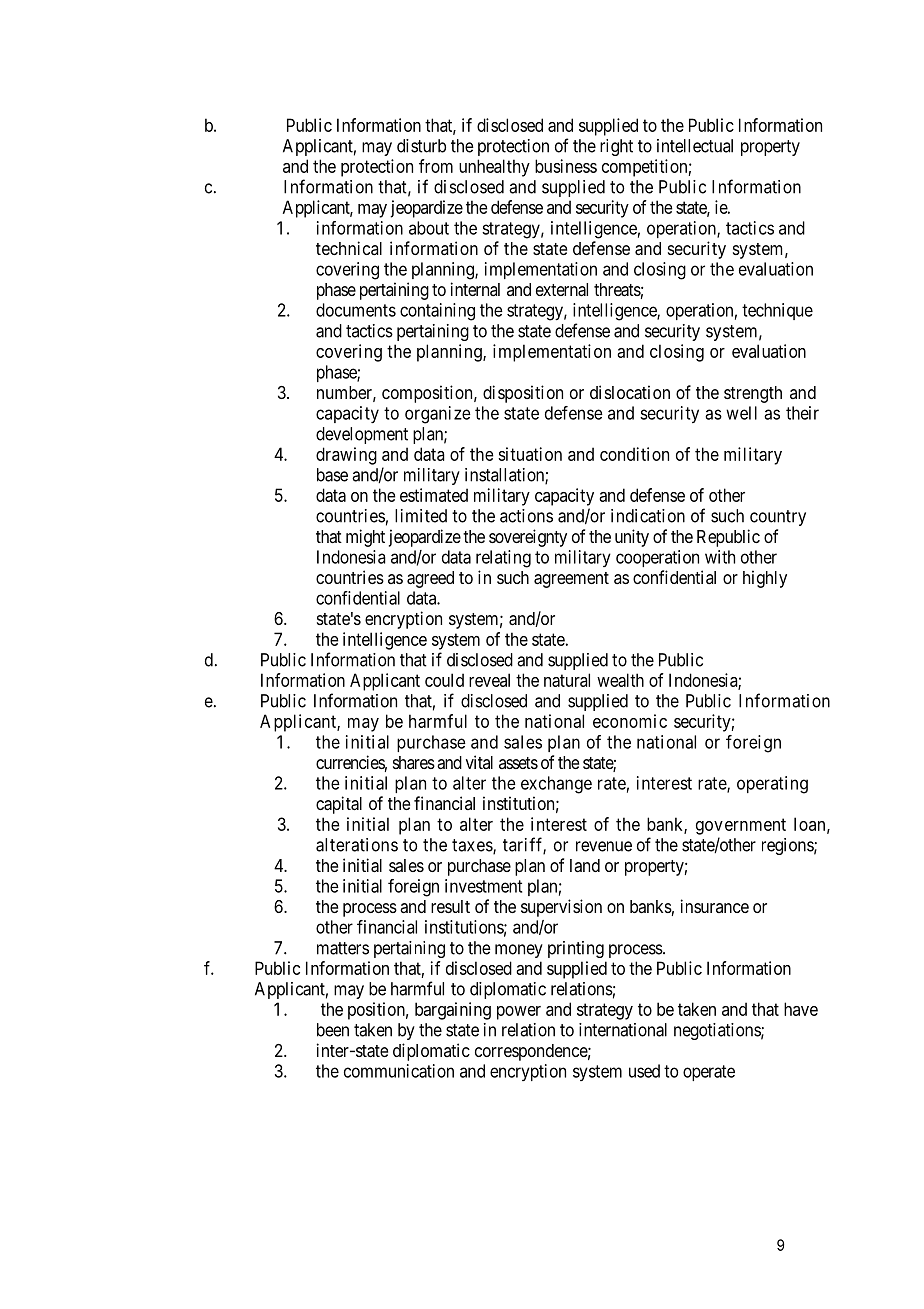 The height and width of the page is (1309, 924). Describe the element at coordinates (519, 1013) in the page. I see `power` at that location.
